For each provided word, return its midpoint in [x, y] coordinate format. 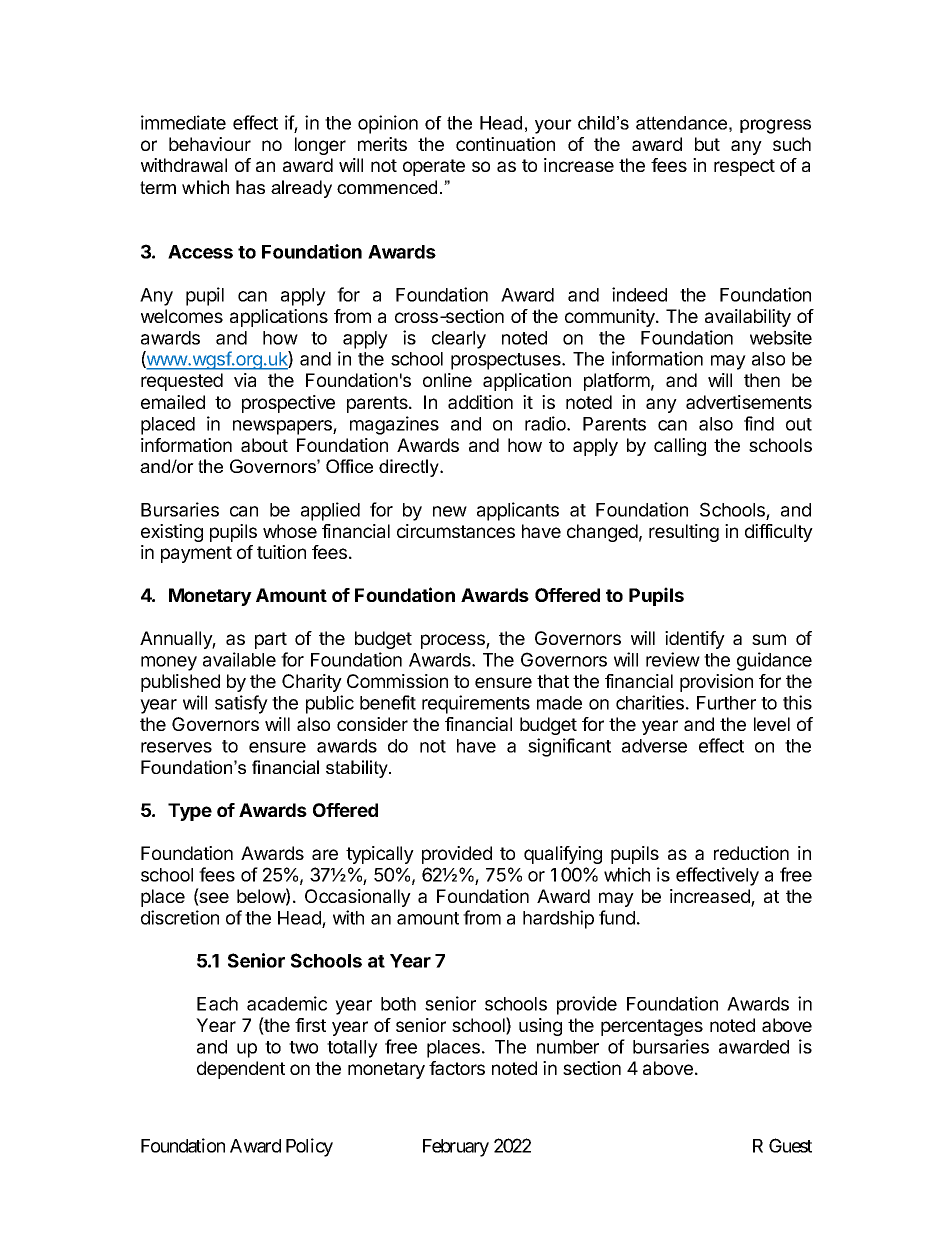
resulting [684, 533]
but [707, 144]
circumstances [456, 531]
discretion [180, 917]
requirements [476, 704]
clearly [459, 340]
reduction [751, 853]
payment [196, 554]
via [245, 380]
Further [726, 703]
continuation [505, 144]
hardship [558, 919]
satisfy [241, 704]
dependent [241, 1070]
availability [748, 318]
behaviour [210, 144]
